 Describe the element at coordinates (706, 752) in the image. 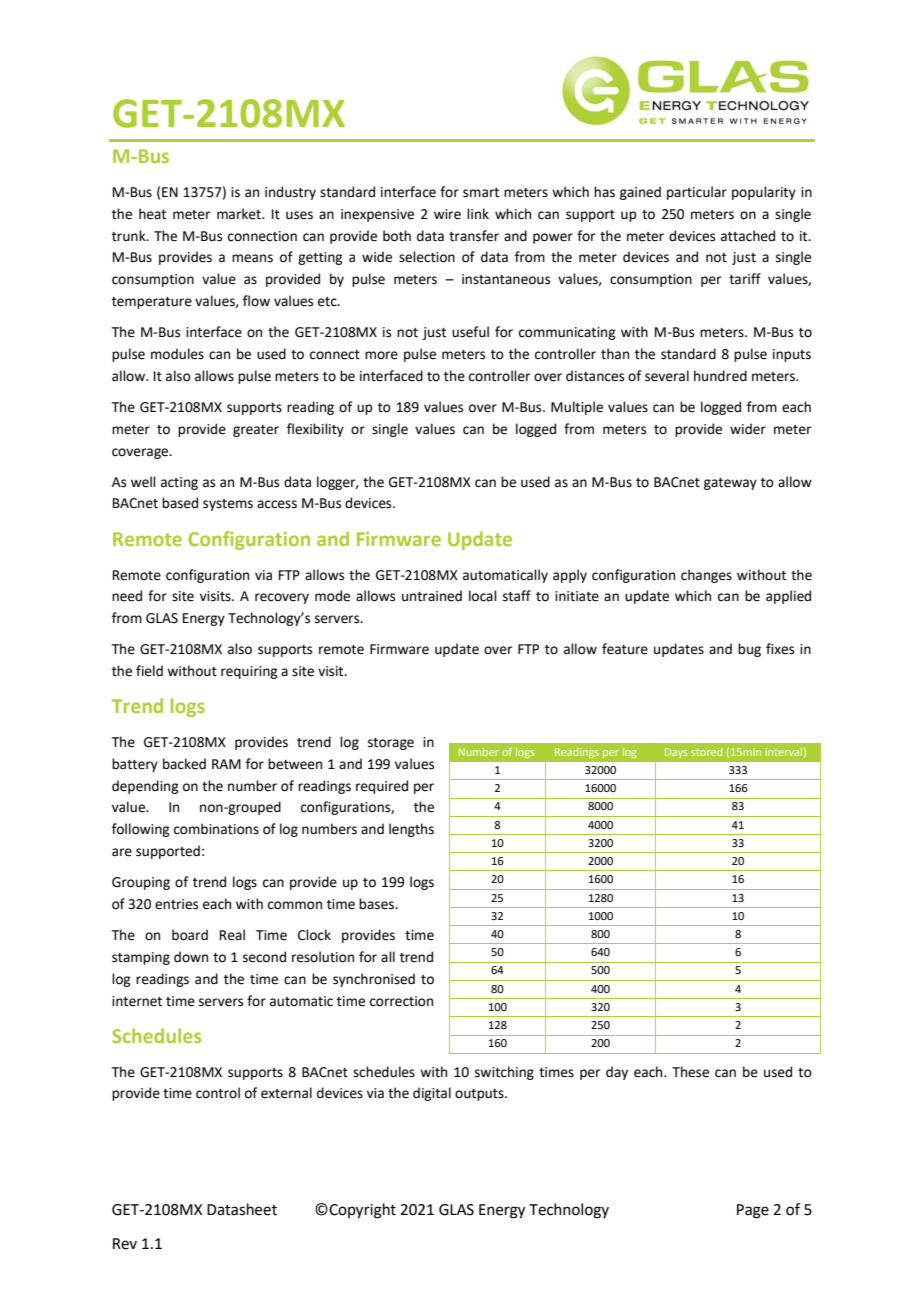

I see `stored` at that location.
